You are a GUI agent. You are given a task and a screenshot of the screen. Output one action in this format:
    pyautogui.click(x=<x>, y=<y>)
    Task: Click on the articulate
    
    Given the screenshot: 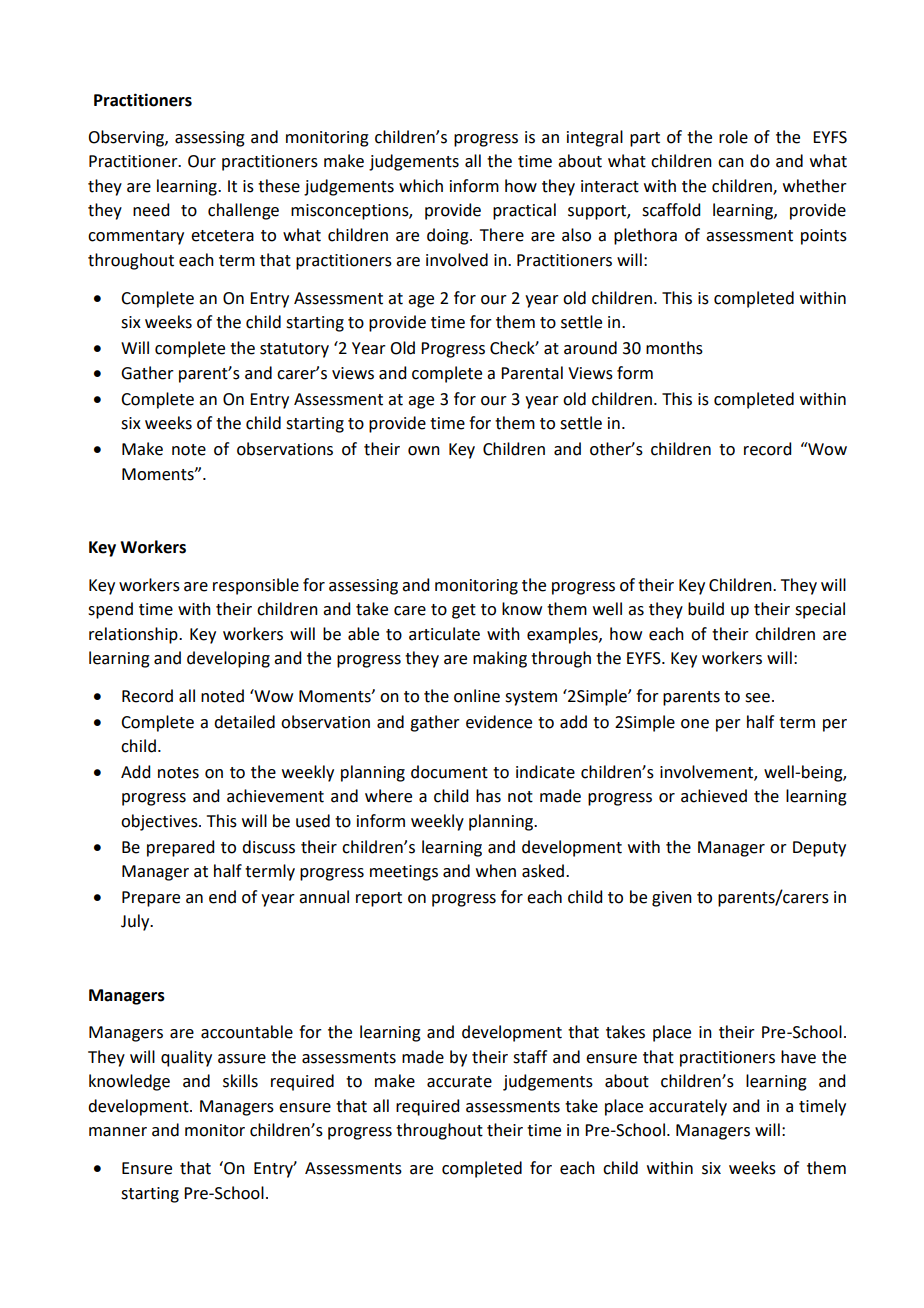 What is the action you would take?
    pyautogui.click(x=444, y=634)
